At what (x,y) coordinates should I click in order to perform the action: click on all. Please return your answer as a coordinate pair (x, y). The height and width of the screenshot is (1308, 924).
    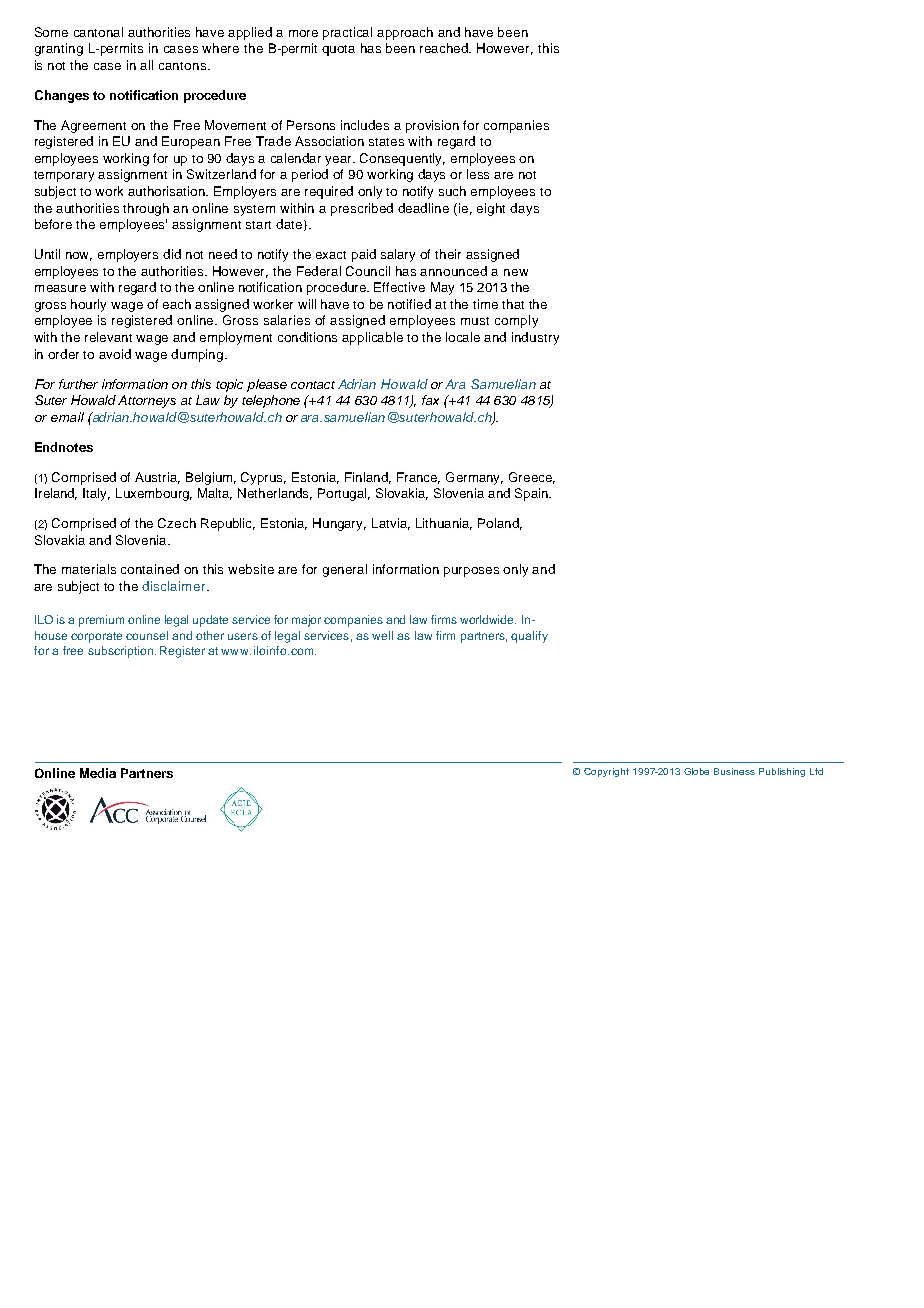
    Looking at the image, I should click on (146, 65).
